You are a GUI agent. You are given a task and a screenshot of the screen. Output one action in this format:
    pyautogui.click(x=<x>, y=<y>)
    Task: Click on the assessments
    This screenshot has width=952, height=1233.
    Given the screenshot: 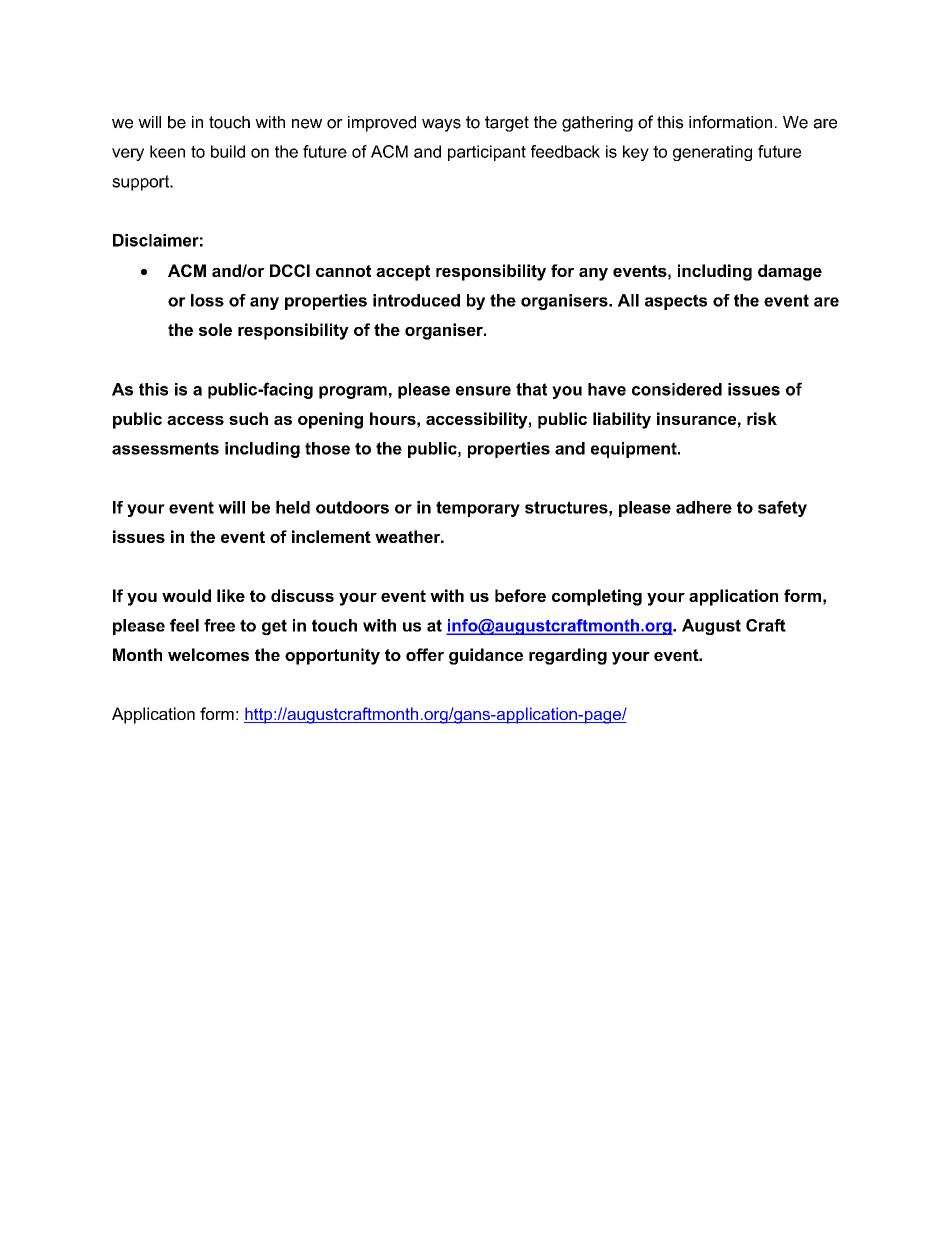 What is the action you would take?
    pyautogui.click(x=165, y=448)
